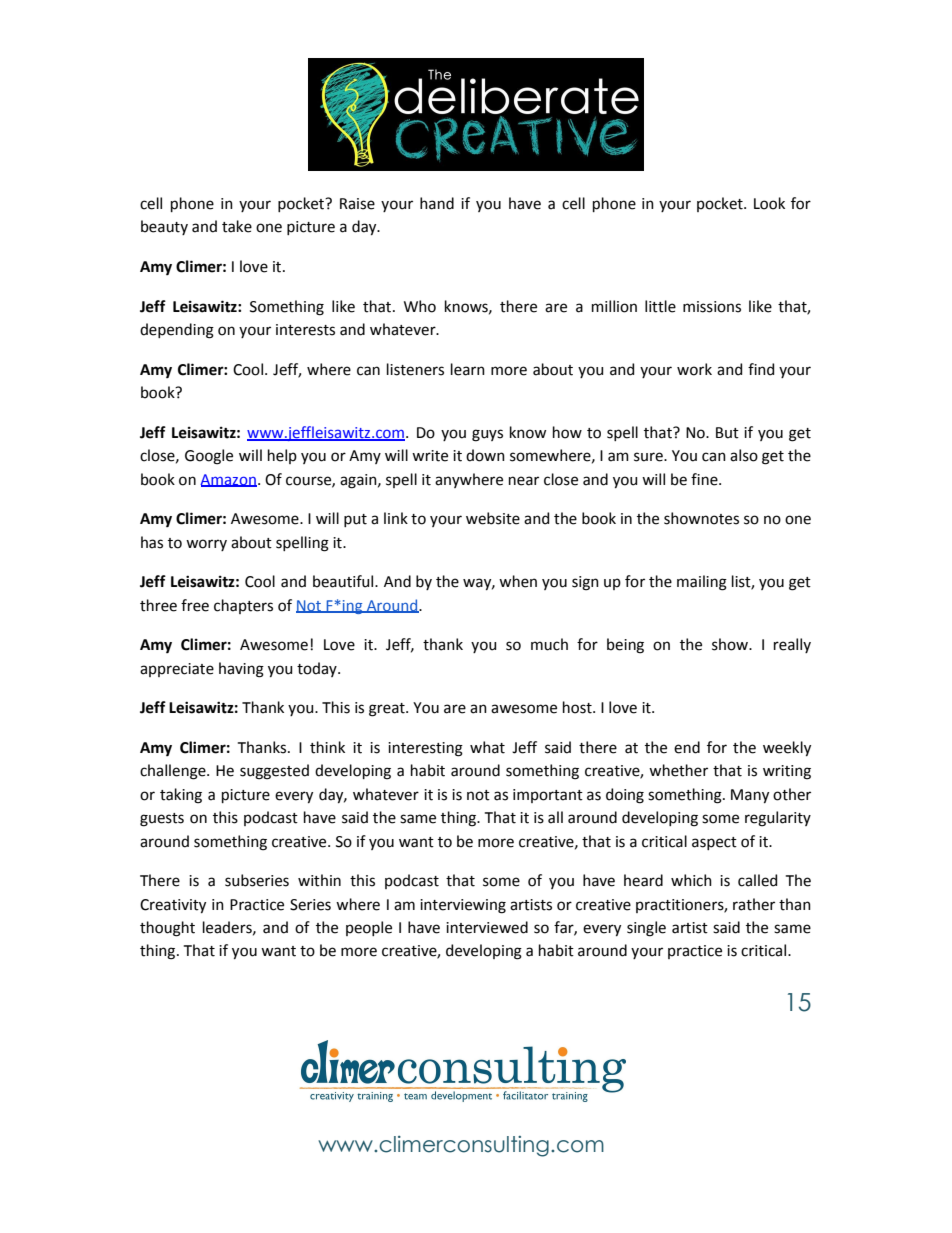 The height and width of the screenshot is (1233, 952). I want to click on hand, so click(437, 203).
